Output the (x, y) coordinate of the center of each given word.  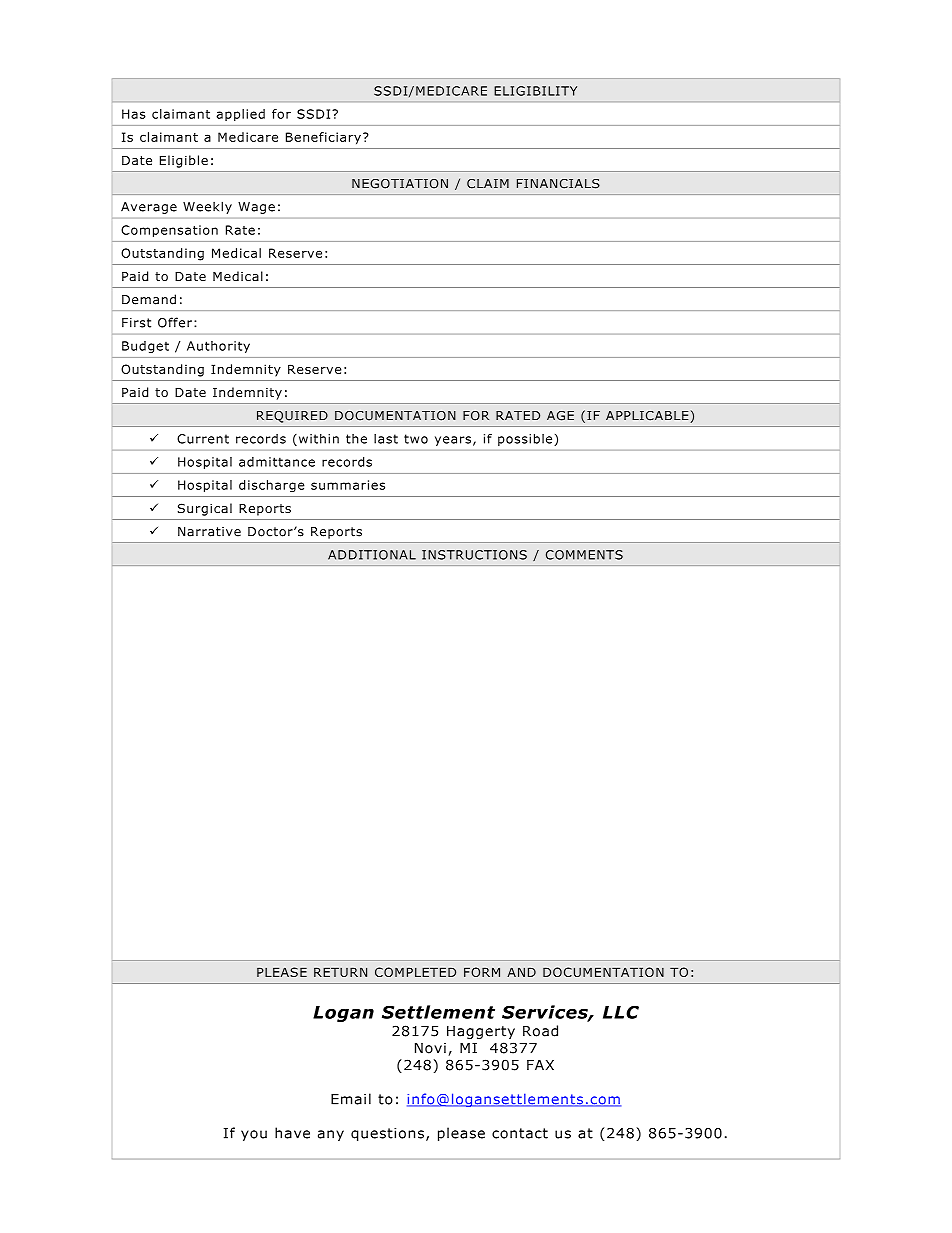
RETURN (340, 972)
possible (526, 440)
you (254, 1135)
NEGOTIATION (400, 184)
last (386, 439)
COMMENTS (584, 555)
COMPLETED (415, 972)
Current (203, 439)
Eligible (184, 161)
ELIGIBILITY (535, 91)
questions (387, 1134)
